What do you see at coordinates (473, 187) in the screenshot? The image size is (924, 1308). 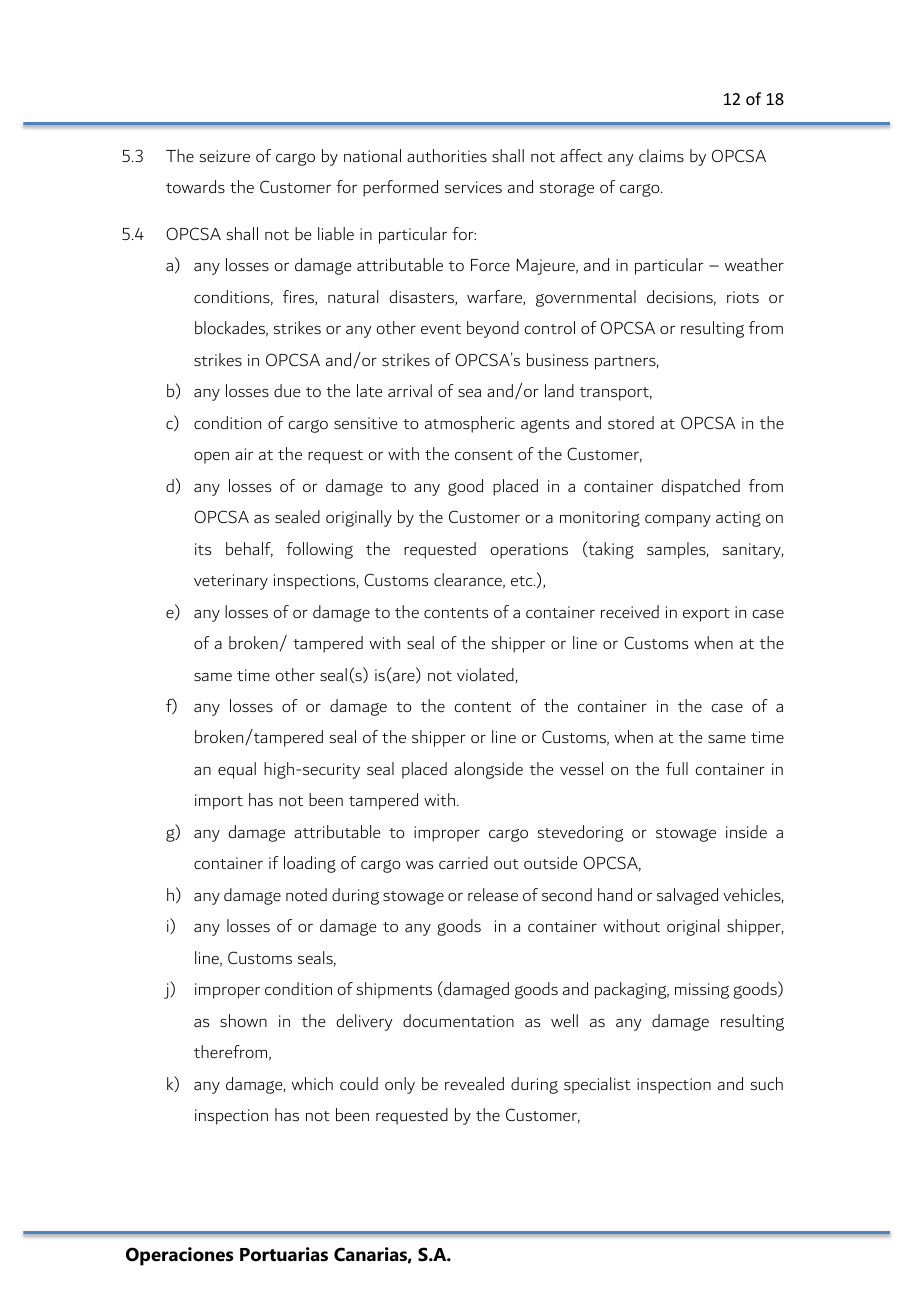 I see `services` at bounding box center [473, 187].
